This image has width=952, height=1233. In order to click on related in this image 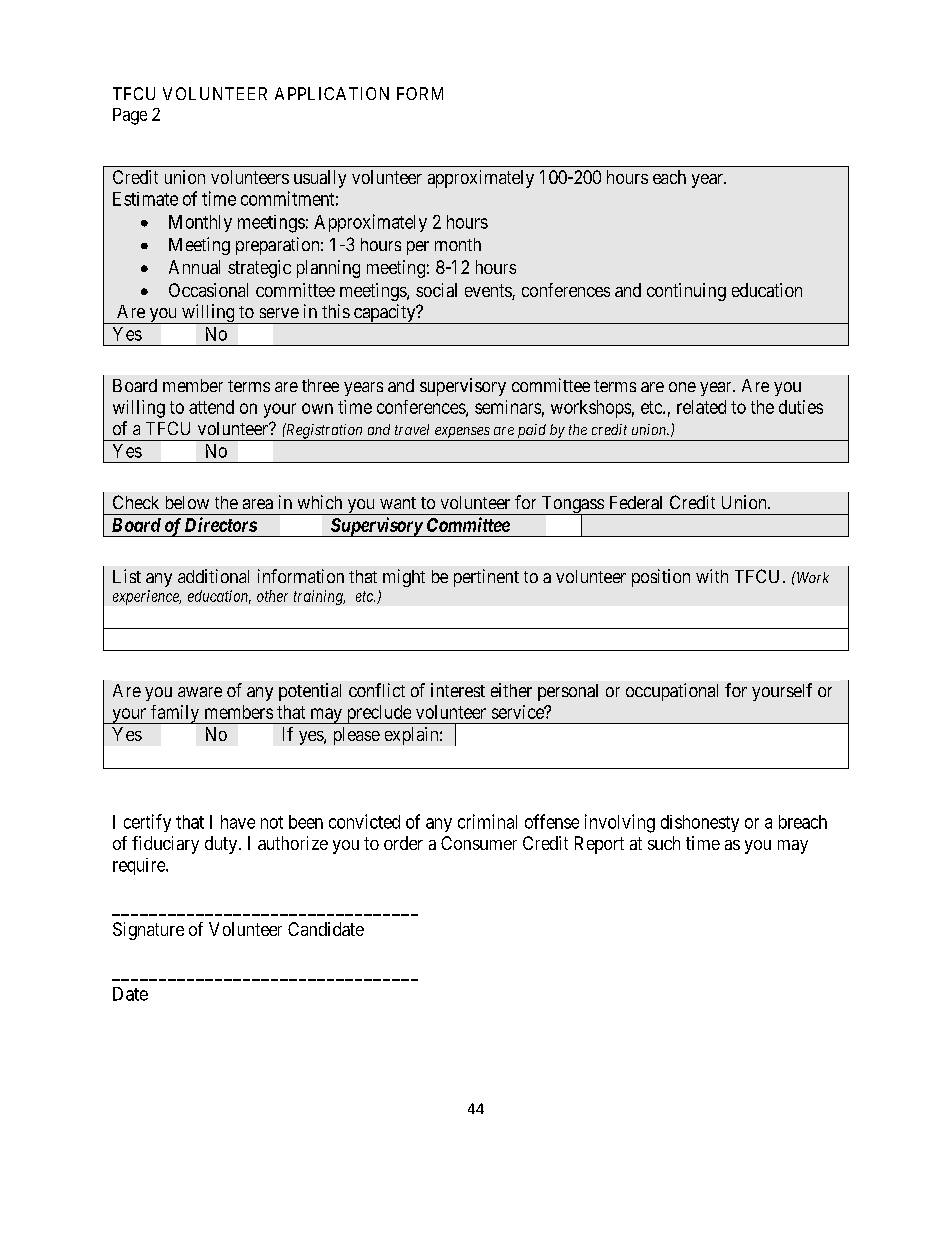, I will do `click(701, 407)`.
